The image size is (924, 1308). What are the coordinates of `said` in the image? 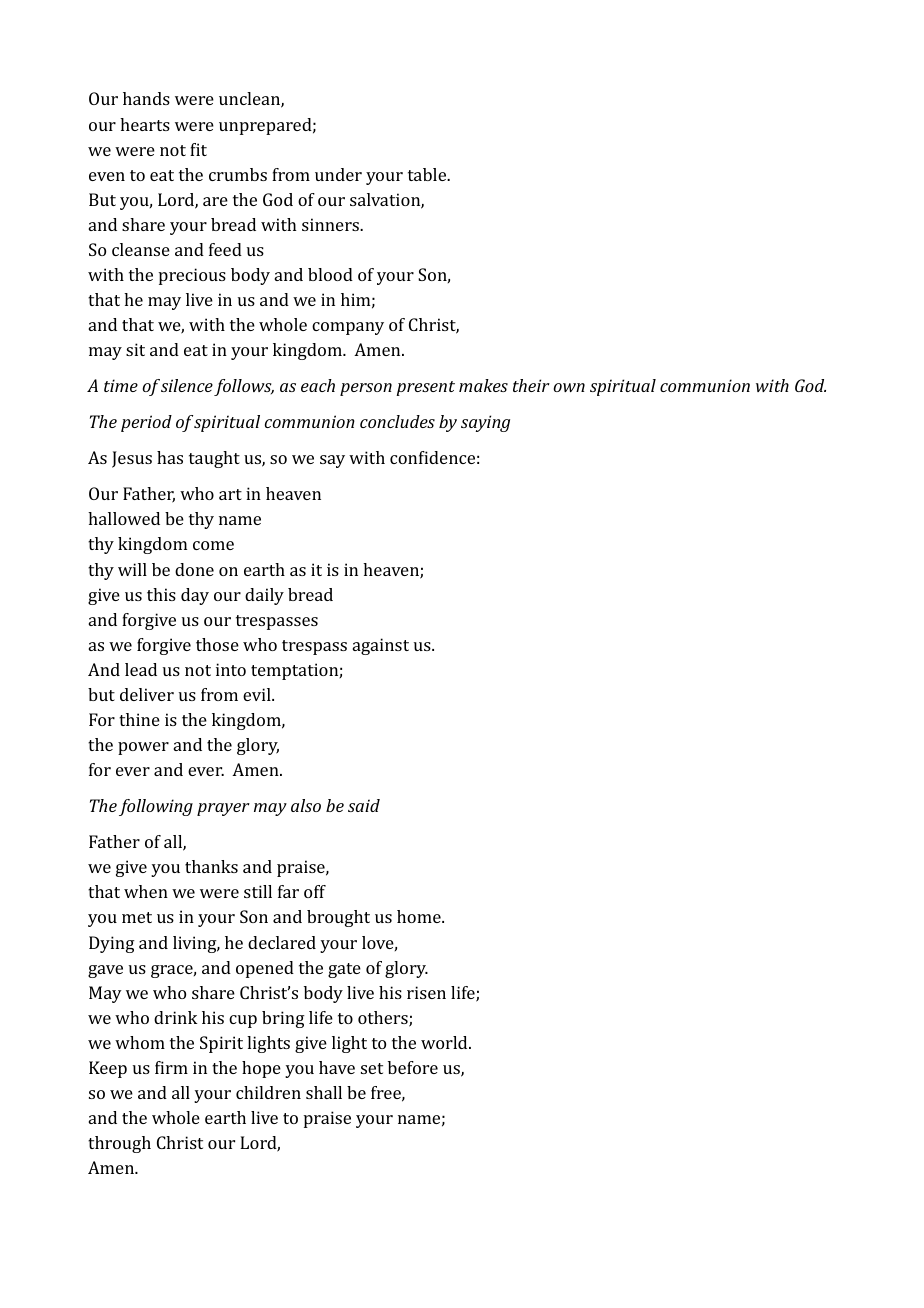 It's located at (364, 805).
